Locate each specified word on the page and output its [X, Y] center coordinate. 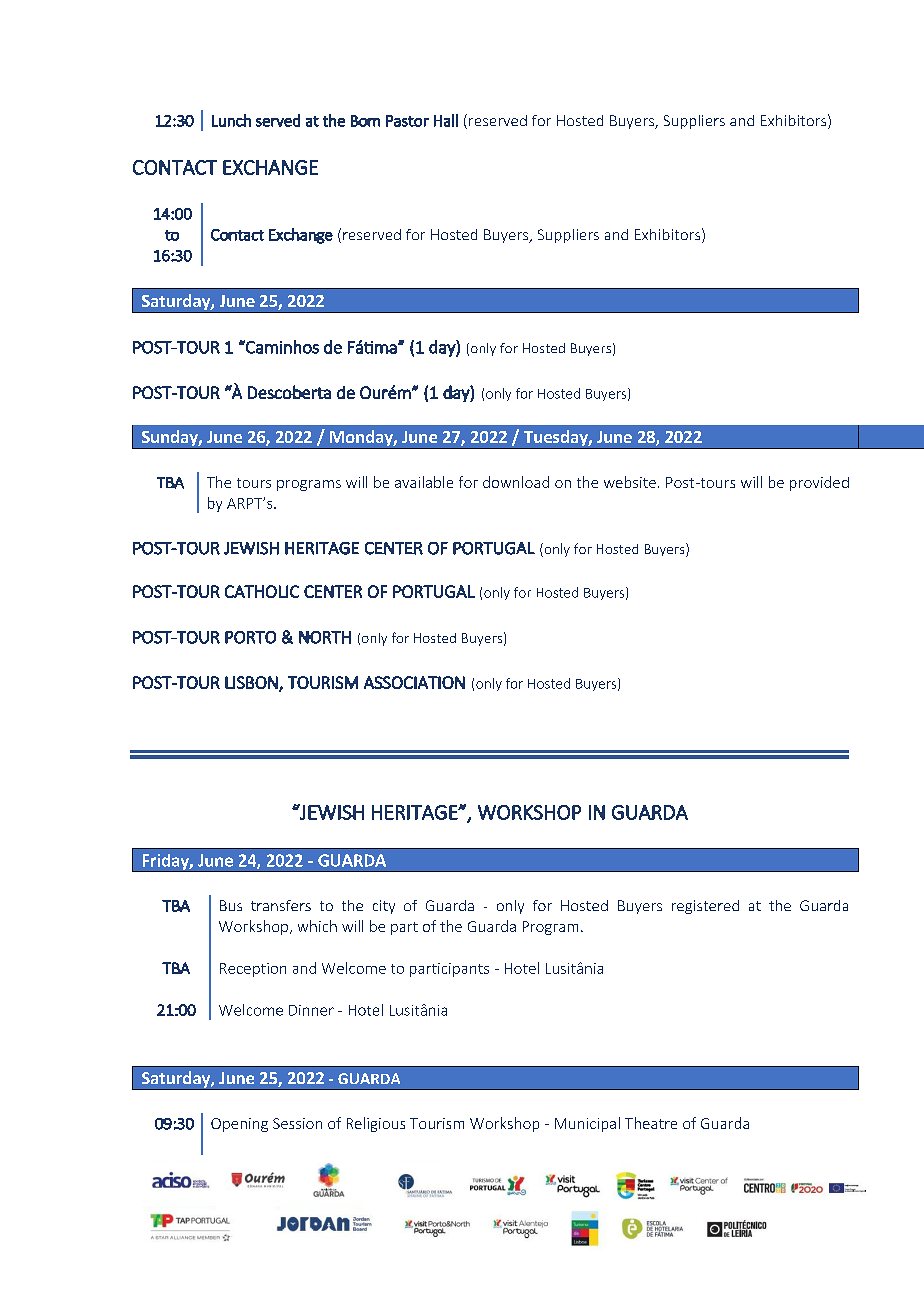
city [384, 907]
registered [705, 907]
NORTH [325, 637]
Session [297, 1123]
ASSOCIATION [414, 682]
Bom [365, 121]
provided [819, 483]
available [424, 482]
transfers [281, 905]
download [516, 482]
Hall [446, 120]
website [630, 482]
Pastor [407, 121]
